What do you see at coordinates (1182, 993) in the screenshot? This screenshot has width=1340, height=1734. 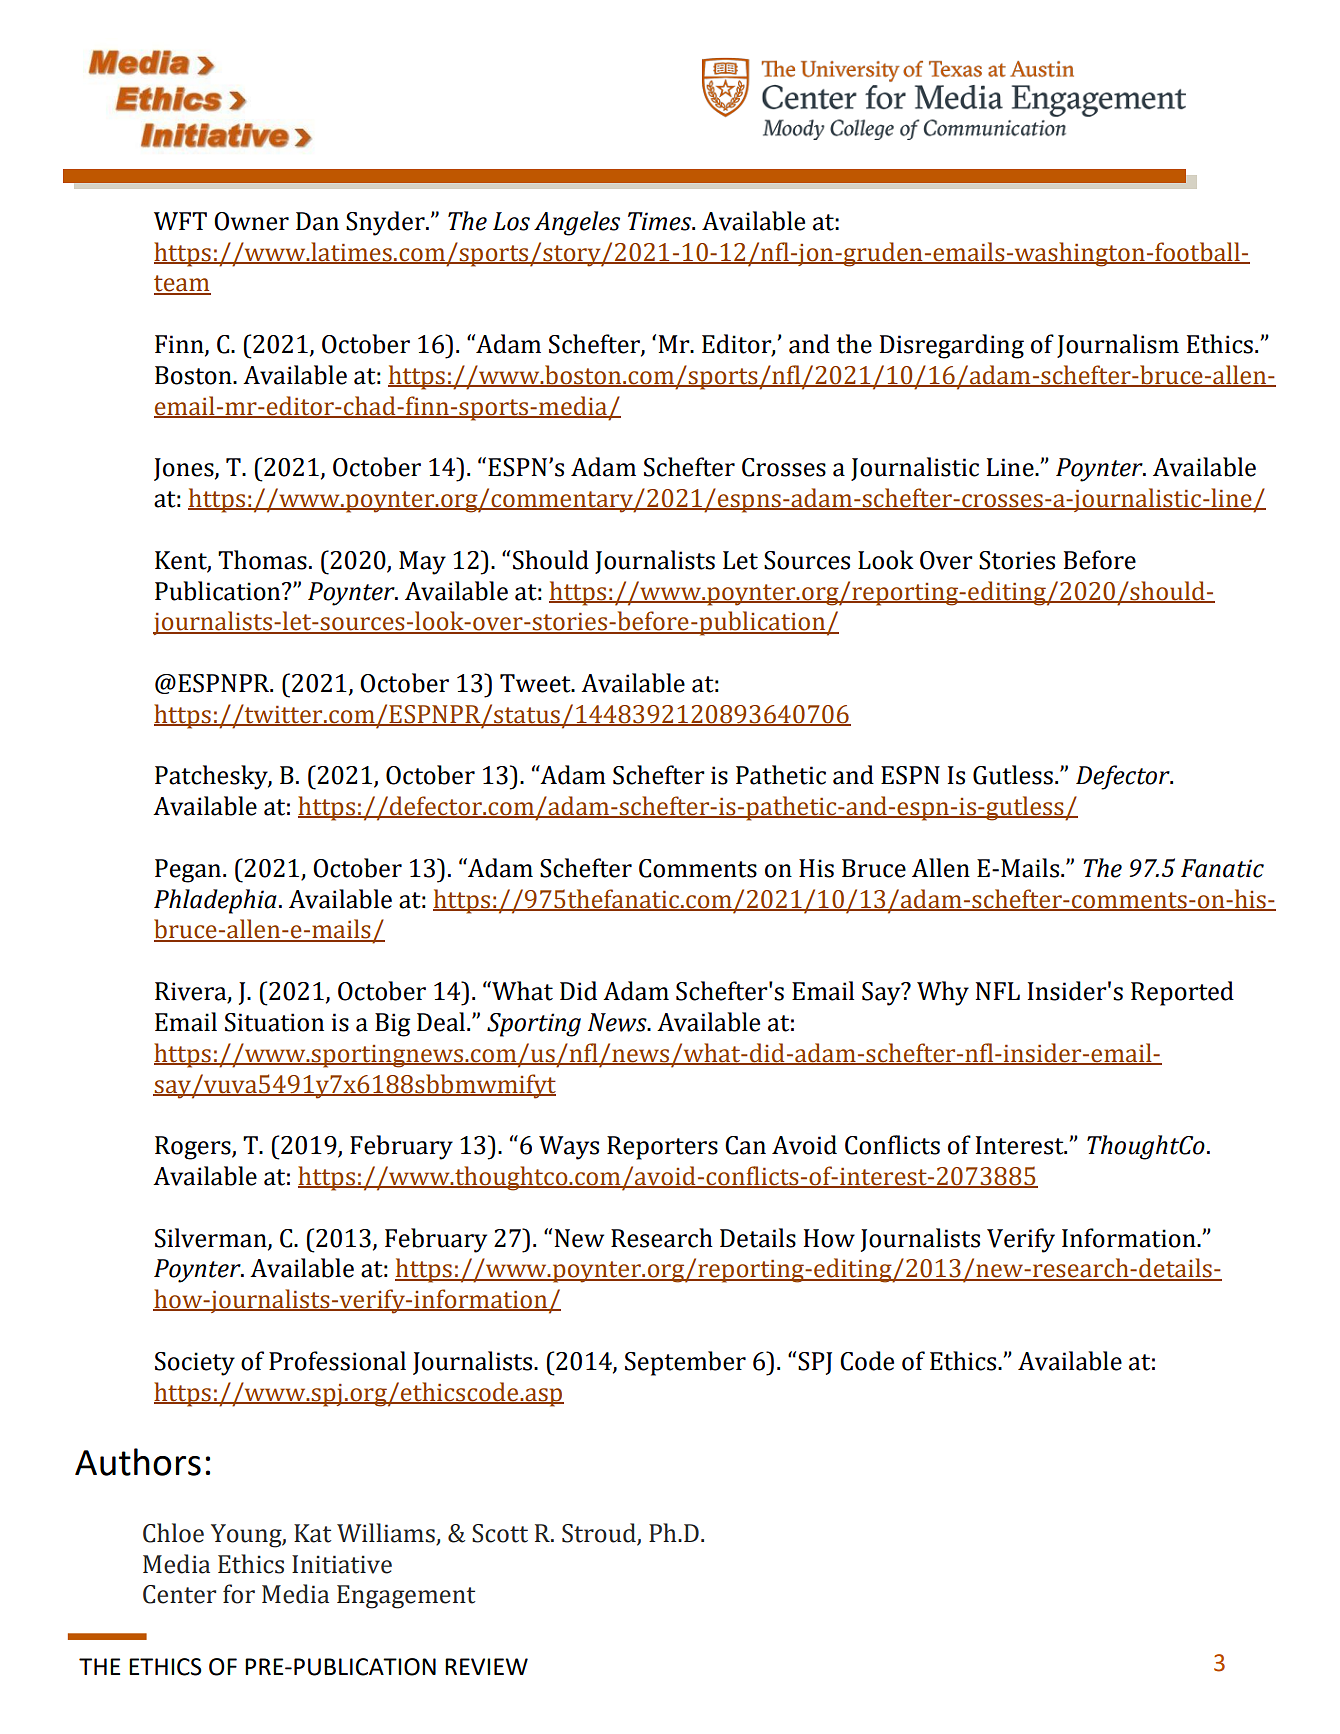 I see `Reported` at bounding box center [1182, 993].
